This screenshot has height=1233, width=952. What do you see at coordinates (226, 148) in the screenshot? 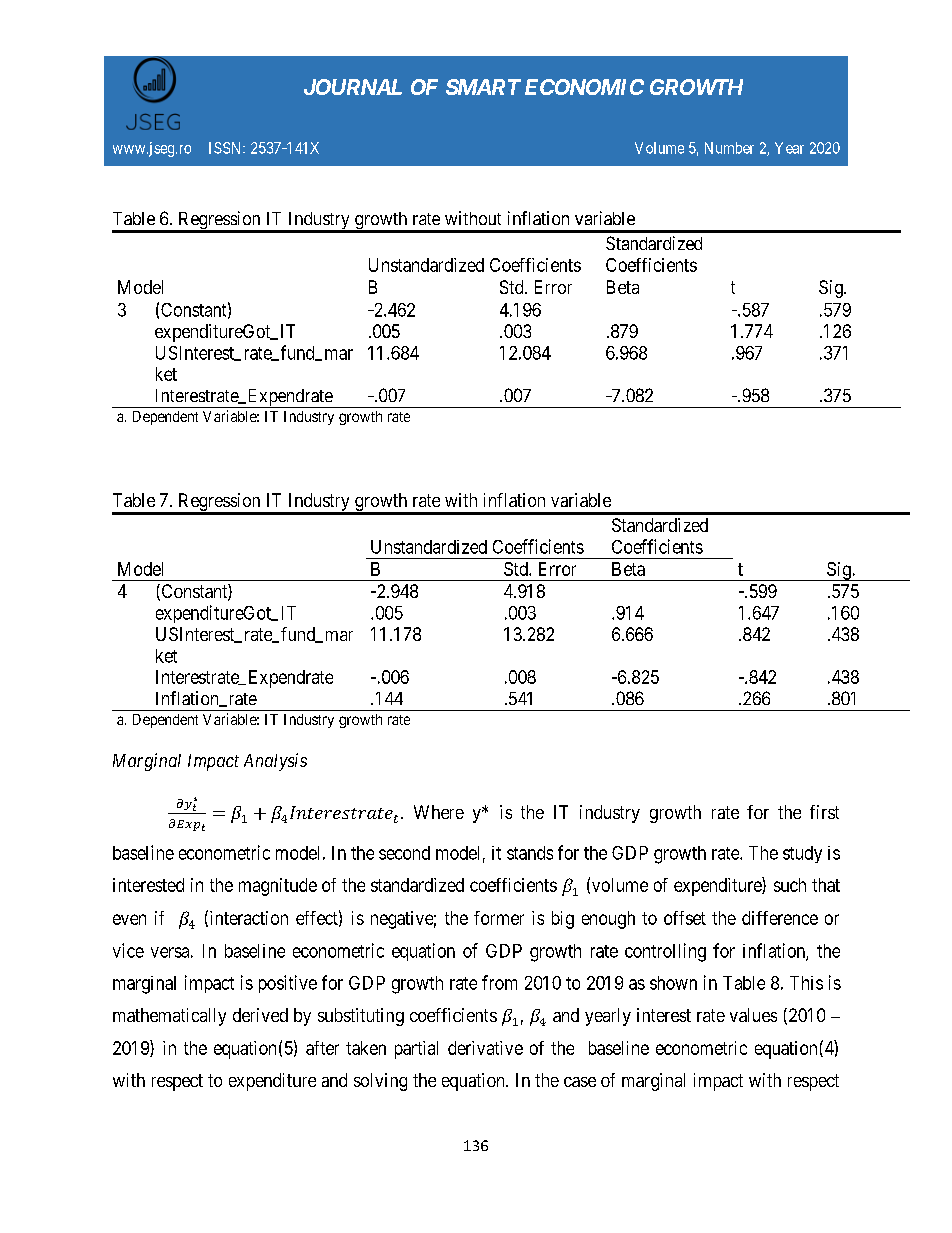
I see `ISSN` at bounding box center [226, 148].
